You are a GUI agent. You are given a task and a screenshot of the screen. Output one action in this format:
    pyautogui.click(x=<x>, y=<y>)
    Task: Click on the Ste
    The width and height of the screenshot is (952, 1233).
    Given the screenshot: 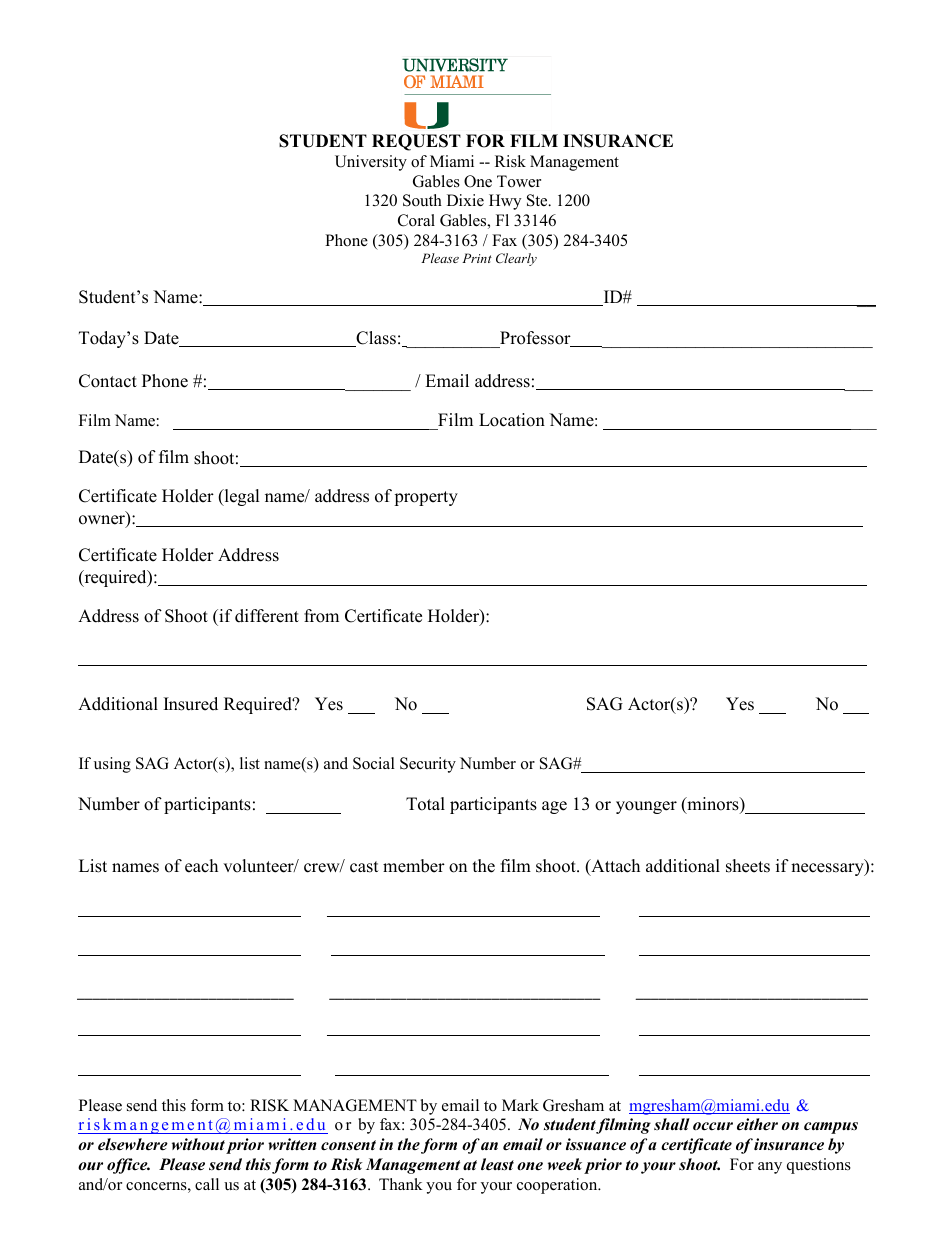 What is the action you would take?
    pyautogui.click(x=538, y=200)
